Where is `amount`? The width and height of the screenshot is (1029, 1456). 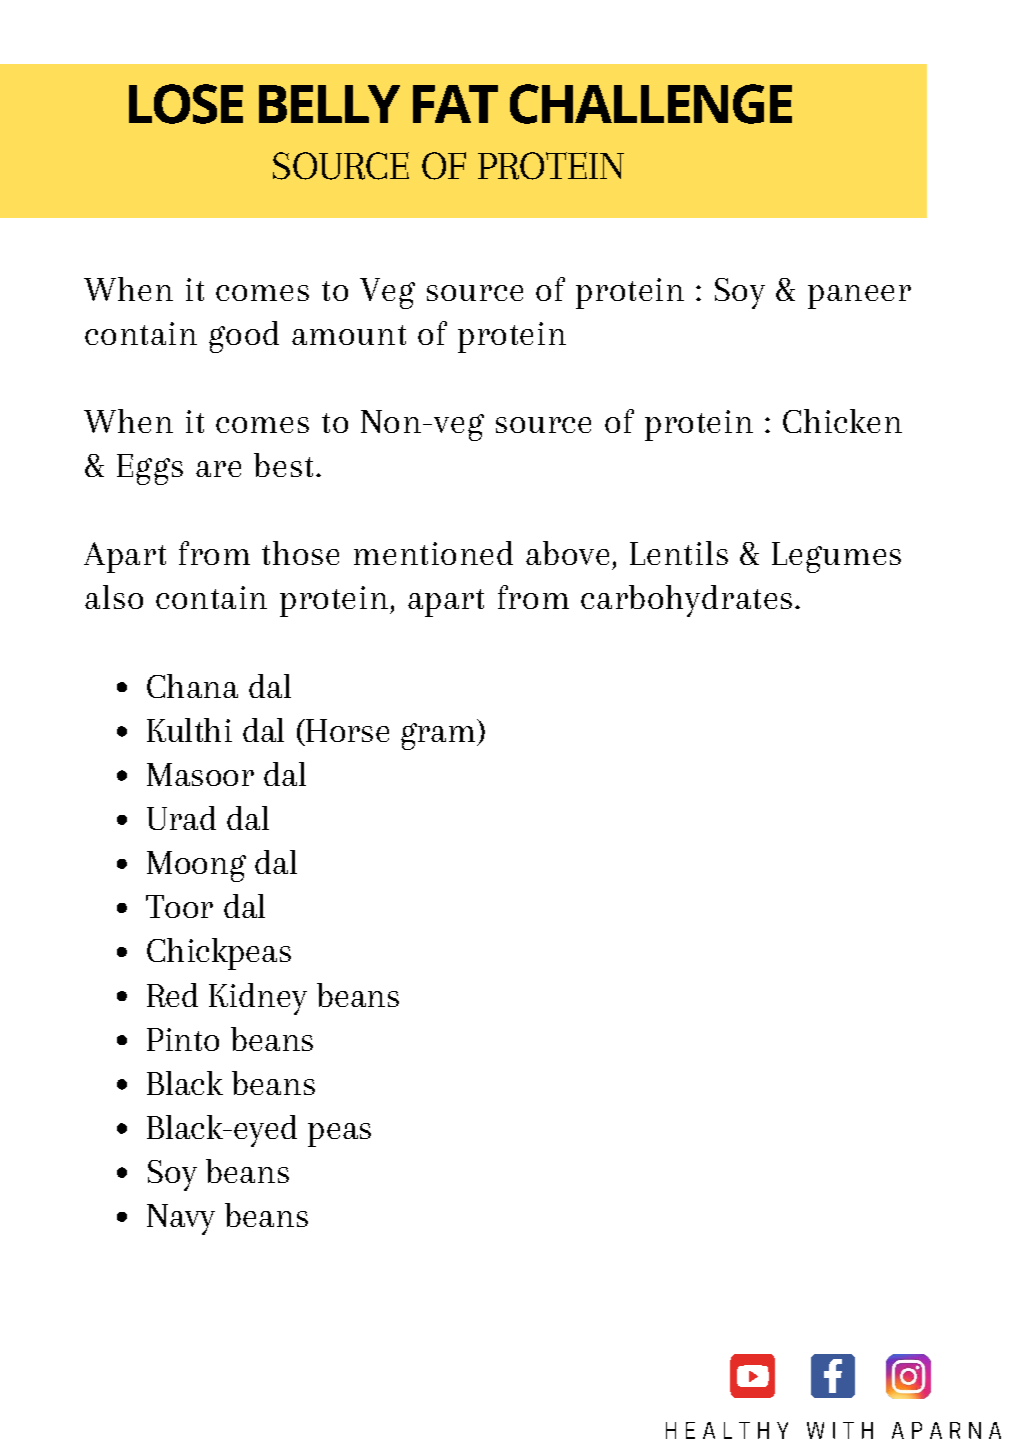
amount is located at coordinates (349, 335).
